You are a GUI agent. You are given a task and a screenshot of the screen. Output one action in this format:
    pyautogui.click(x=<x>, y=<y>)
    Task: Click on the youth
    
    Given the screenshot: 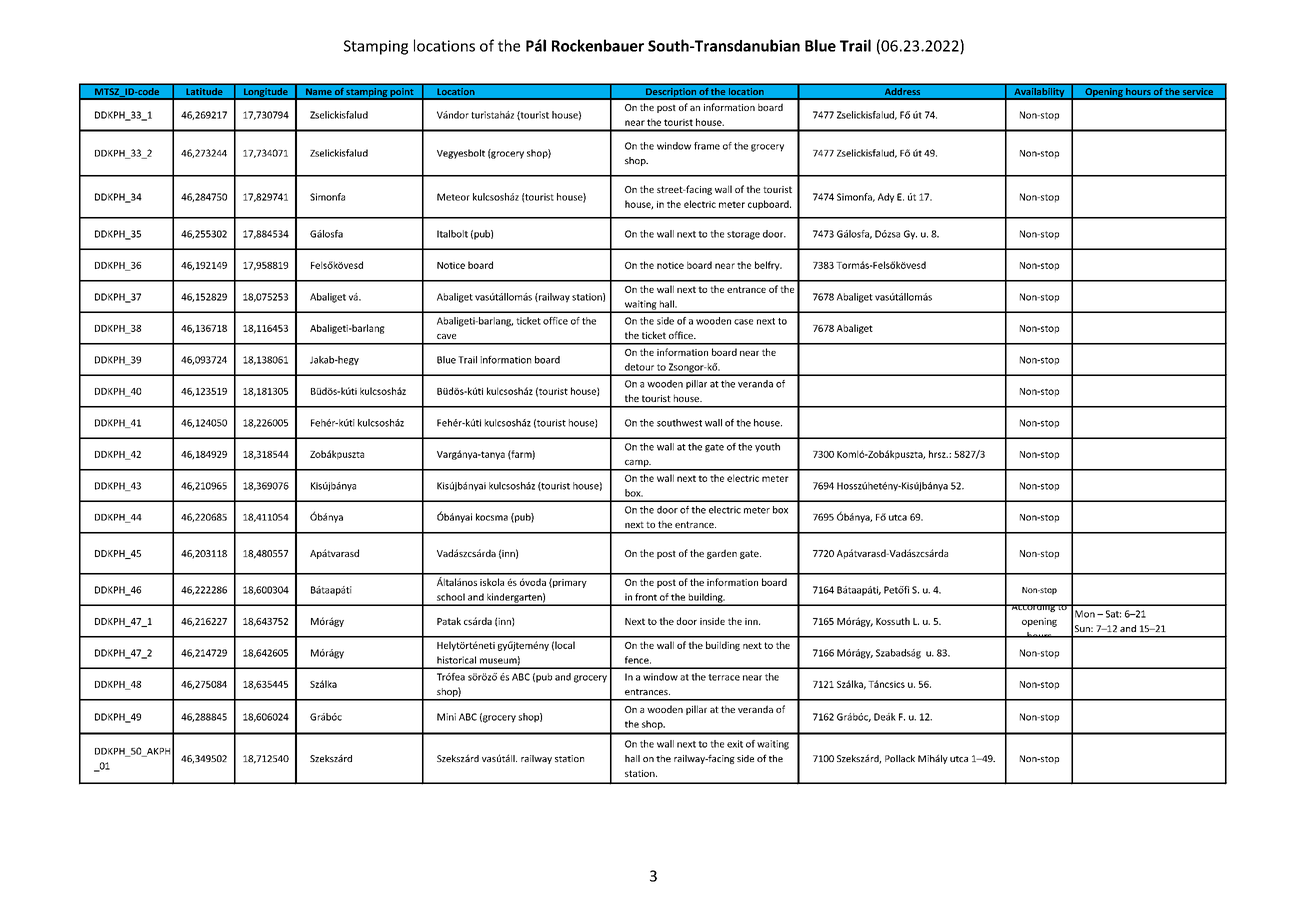 What is the action you would take?
    pyautogui.click(x=767, y=447)
